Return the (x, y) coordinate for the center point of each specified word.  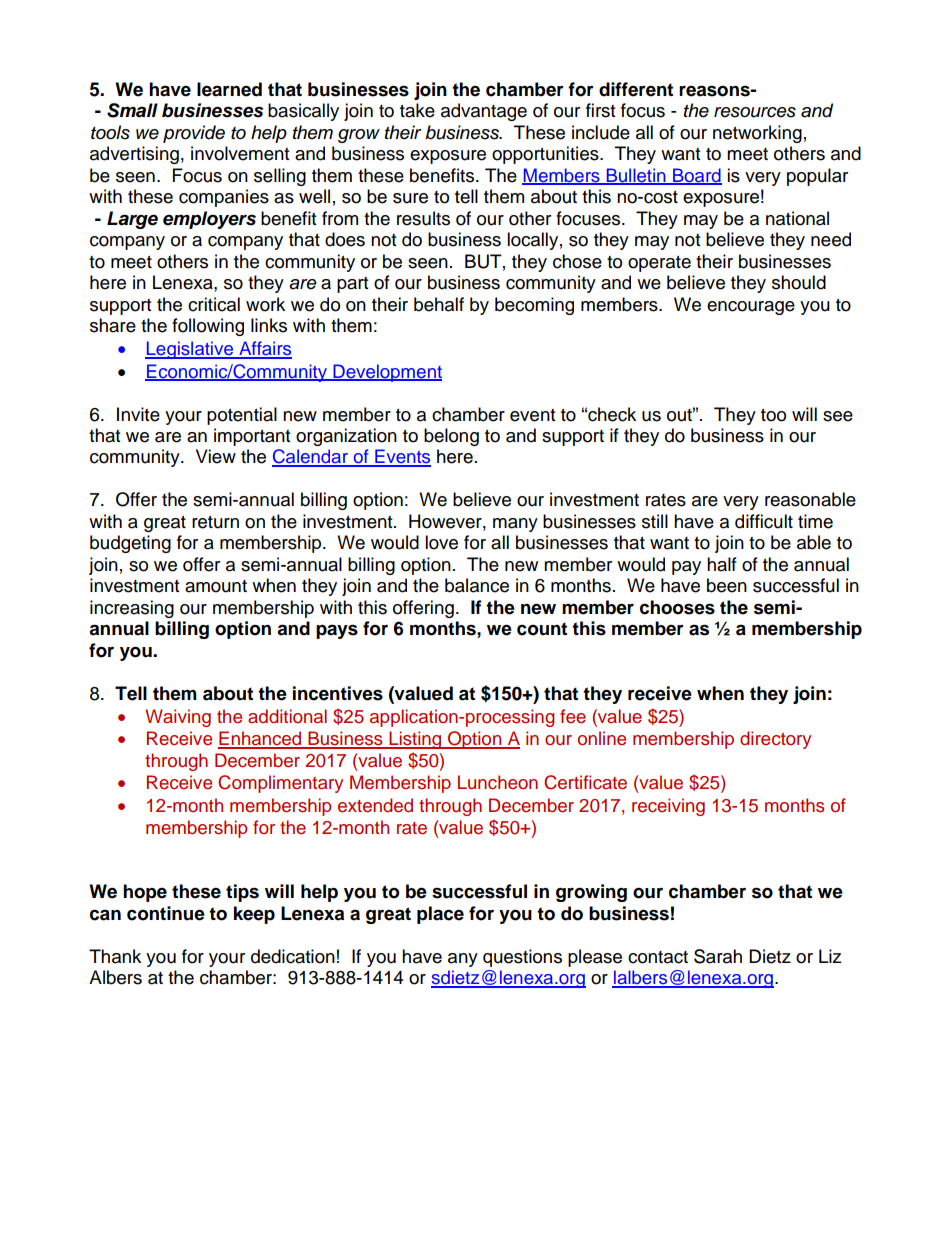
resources (755, 112)
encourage (751, 308)
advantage (484, 112)
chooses (677, 607)
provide (194, 134)
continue (166, 913)
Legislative (190, 350)
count (542, 629)
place (440, 915)
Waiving (178, 718)
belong (451, 437)
